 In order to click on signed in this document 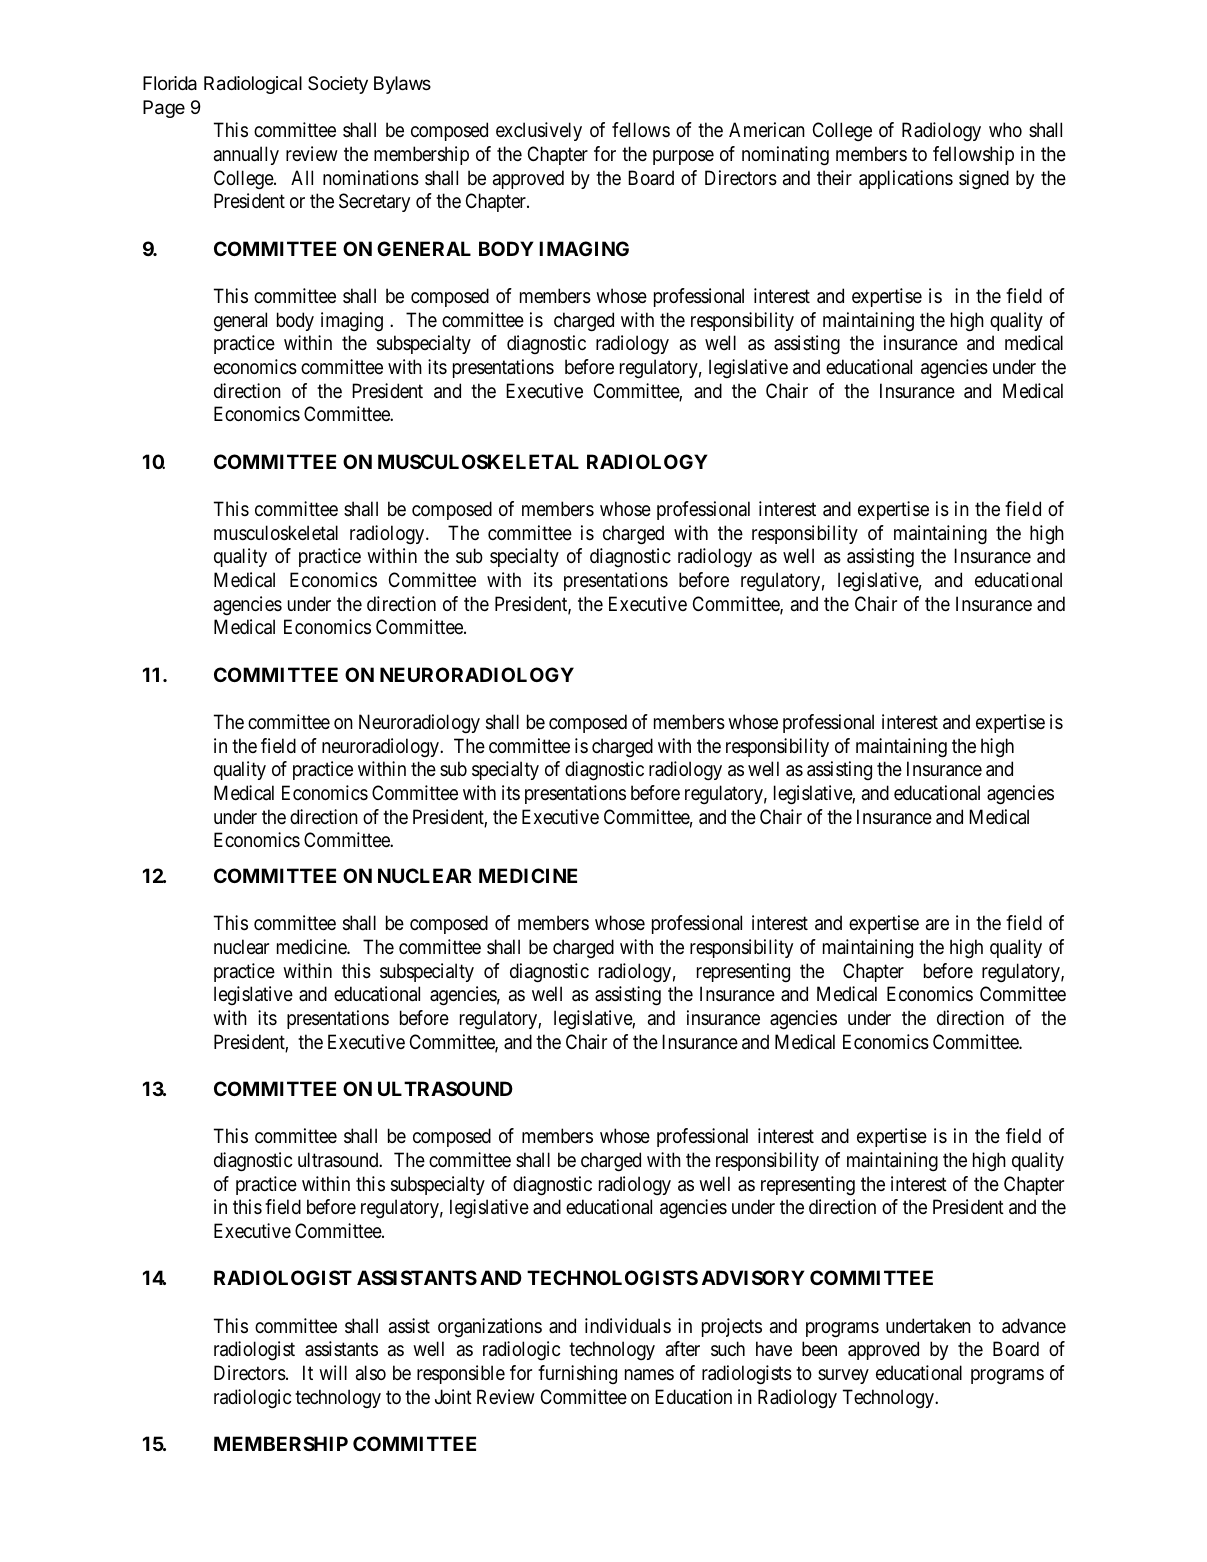, I will do `click(984, 179)`.
